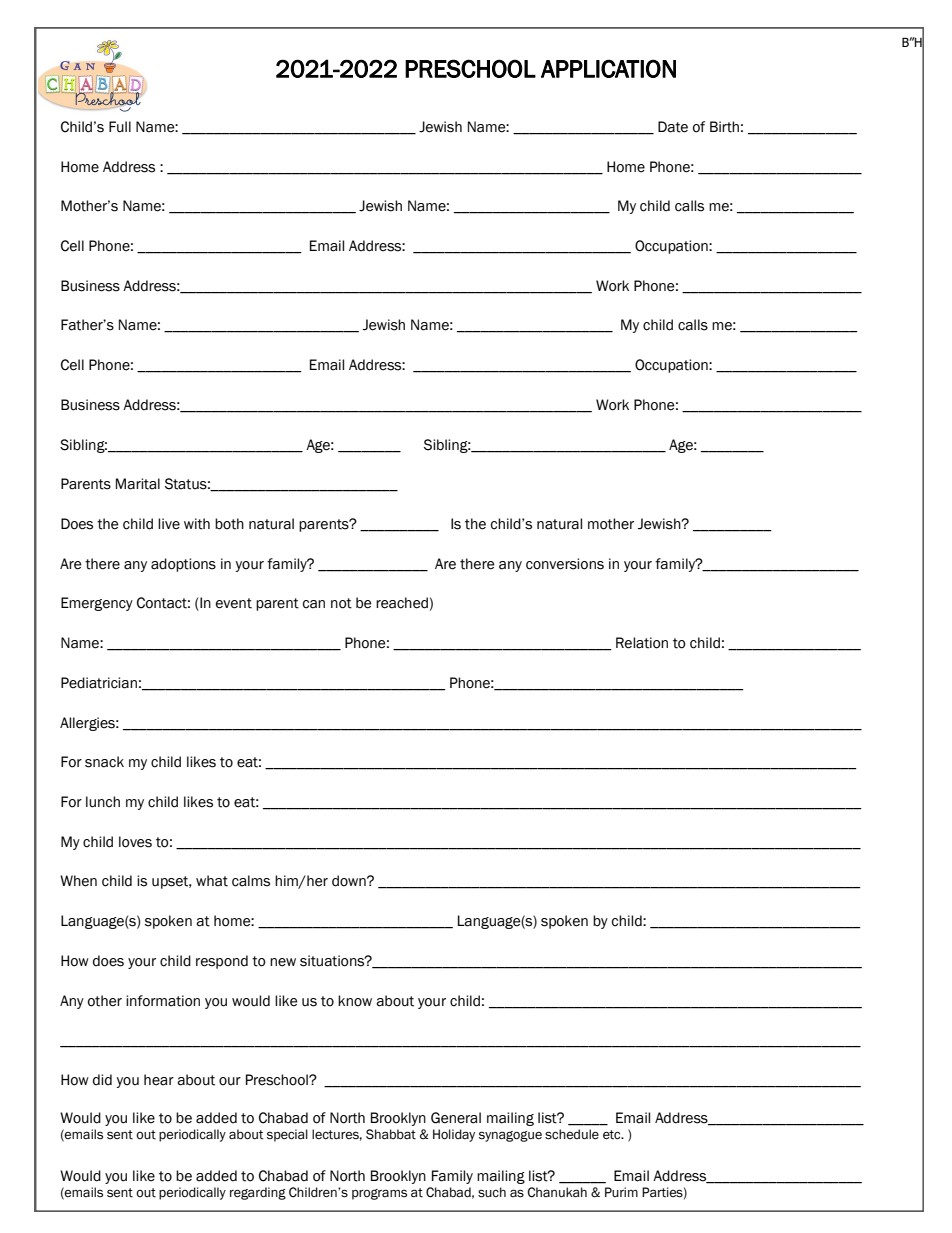 This screenshot has height=1233, width=952. What do you see at coordinates (159, 1080) in the screenshot?
I see `hear` at bounding box center [159, 1080].
